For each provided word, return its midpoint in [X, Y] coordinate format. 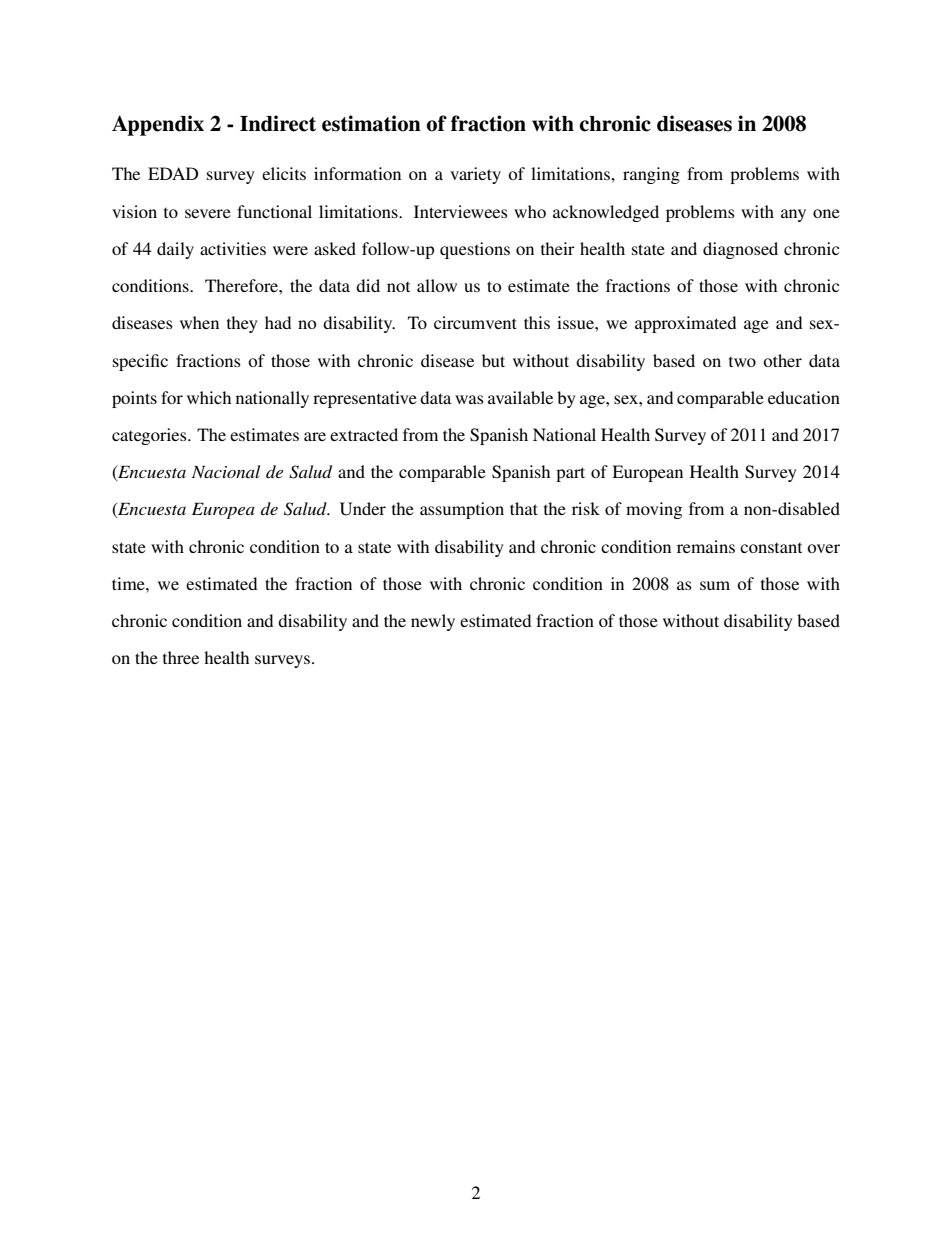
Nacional [226, 471]
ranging [651, 175]
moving [654, 510]
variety [475, 175]
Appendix [158, 125]
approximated [685, 324]
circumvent [475, 322]
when [199, 322]
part [570, 474]
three [181, 657]
